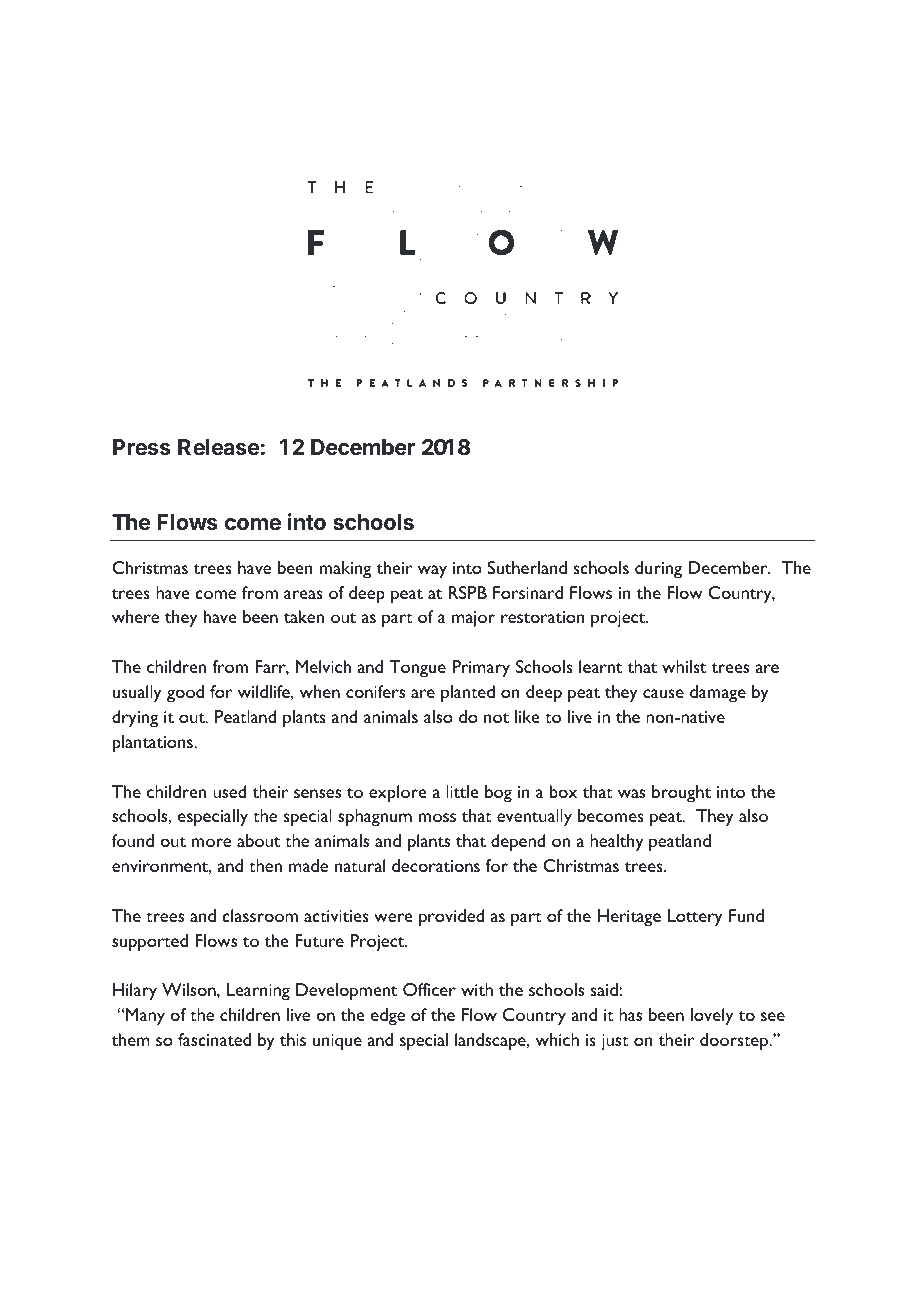  Describe the element at coordinates (496, 718) in the image. I see `not` at that location.
